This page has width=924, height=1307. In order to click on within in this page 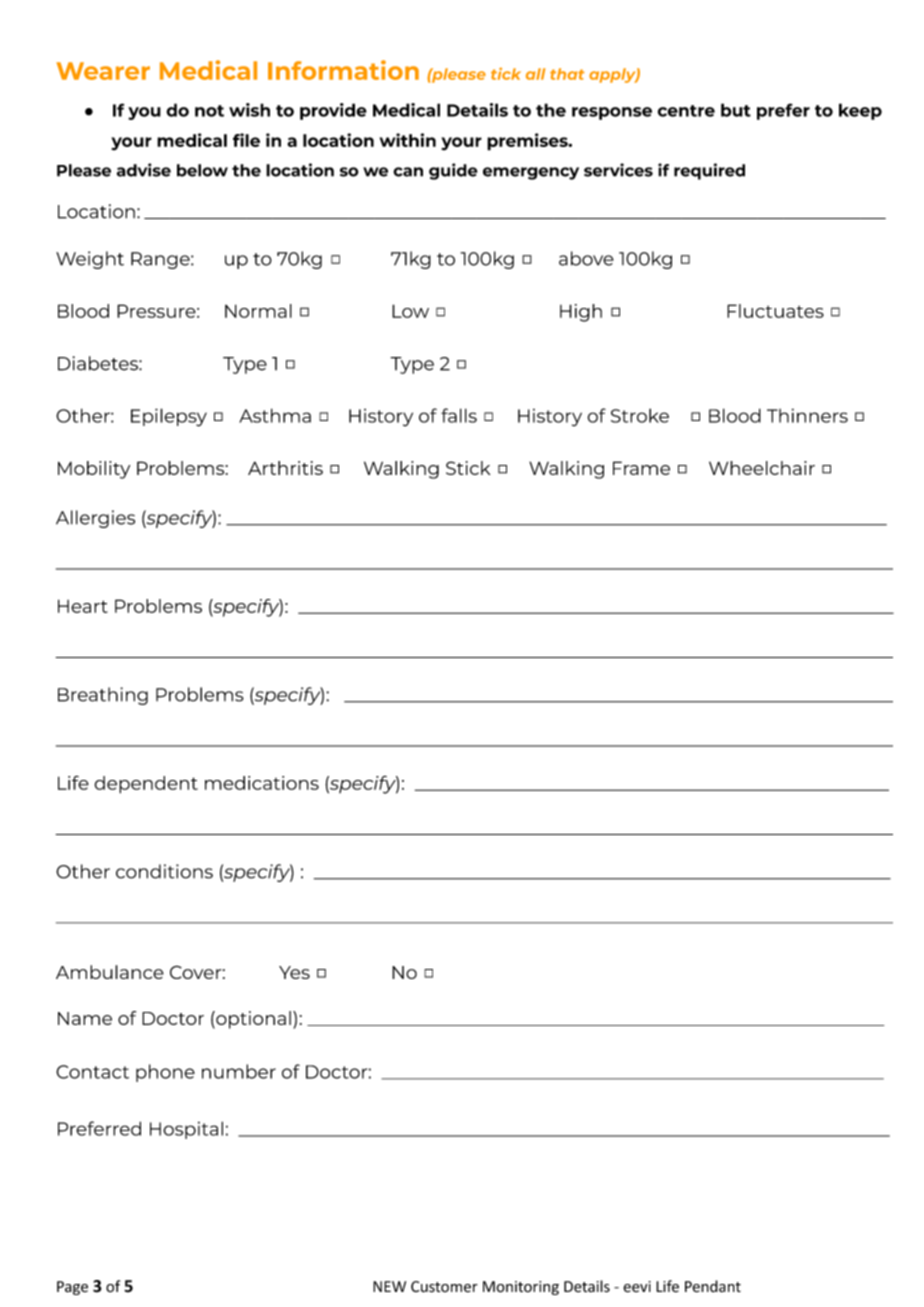, I will do `click(408, 140)`.
